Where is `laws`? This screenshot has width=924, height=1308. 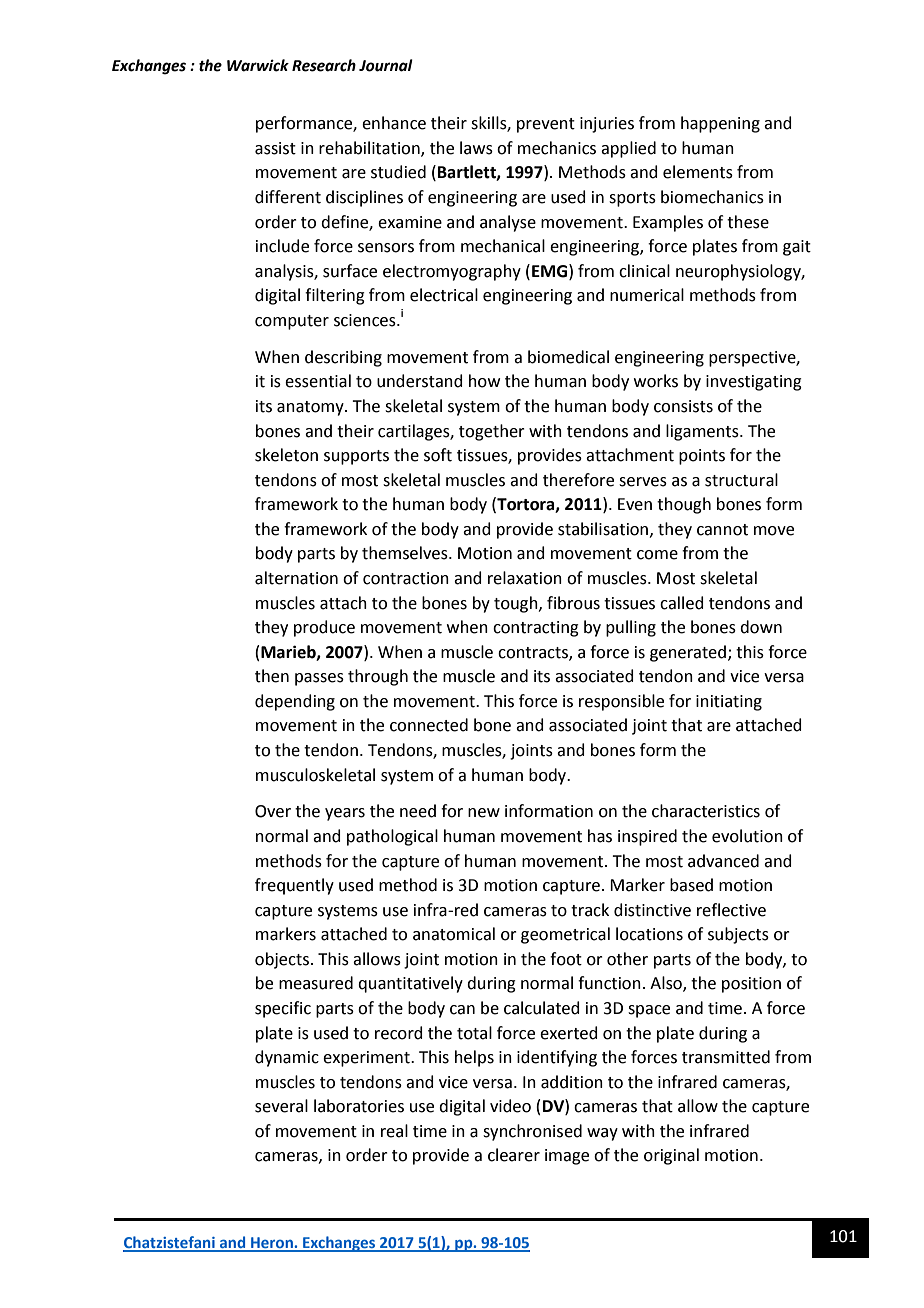 laws is located at coordinates (476, 148).
